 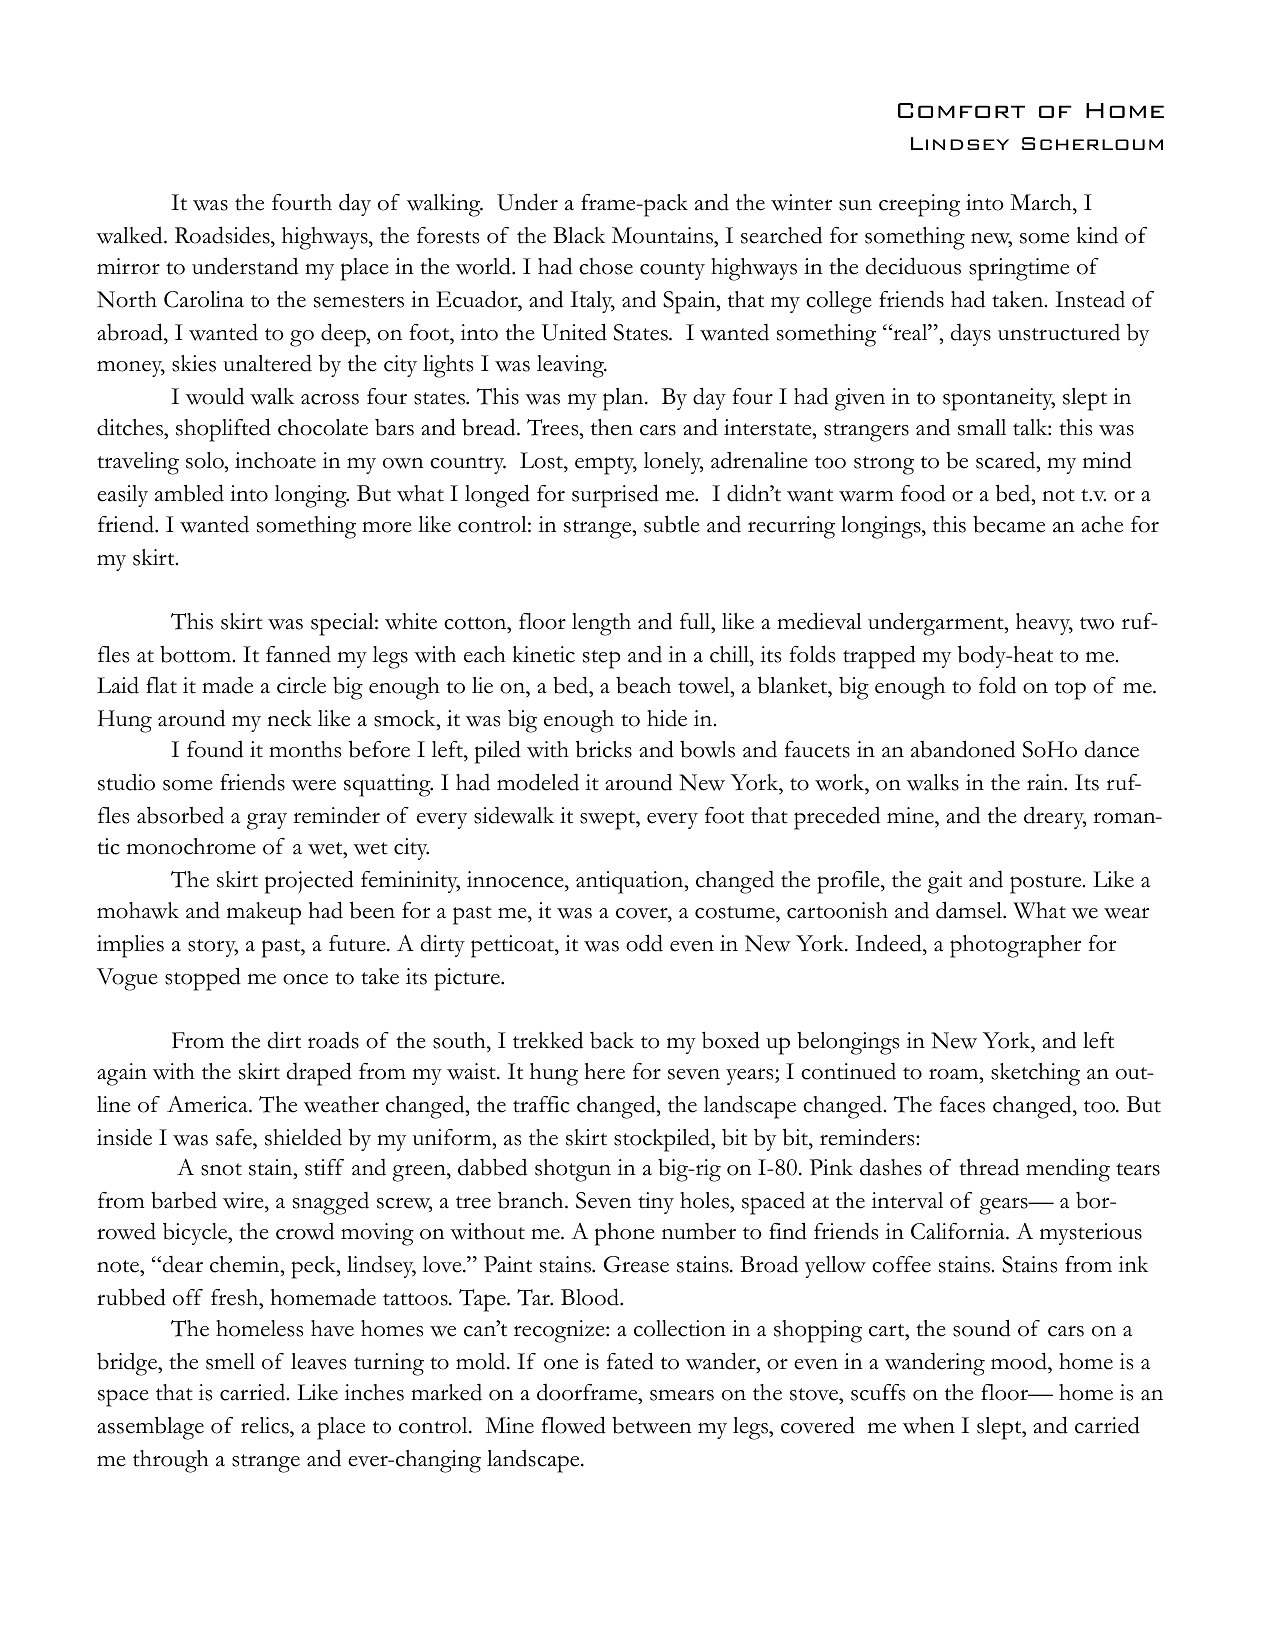 I want to click on Carolina, so click(x=204, y=299).
